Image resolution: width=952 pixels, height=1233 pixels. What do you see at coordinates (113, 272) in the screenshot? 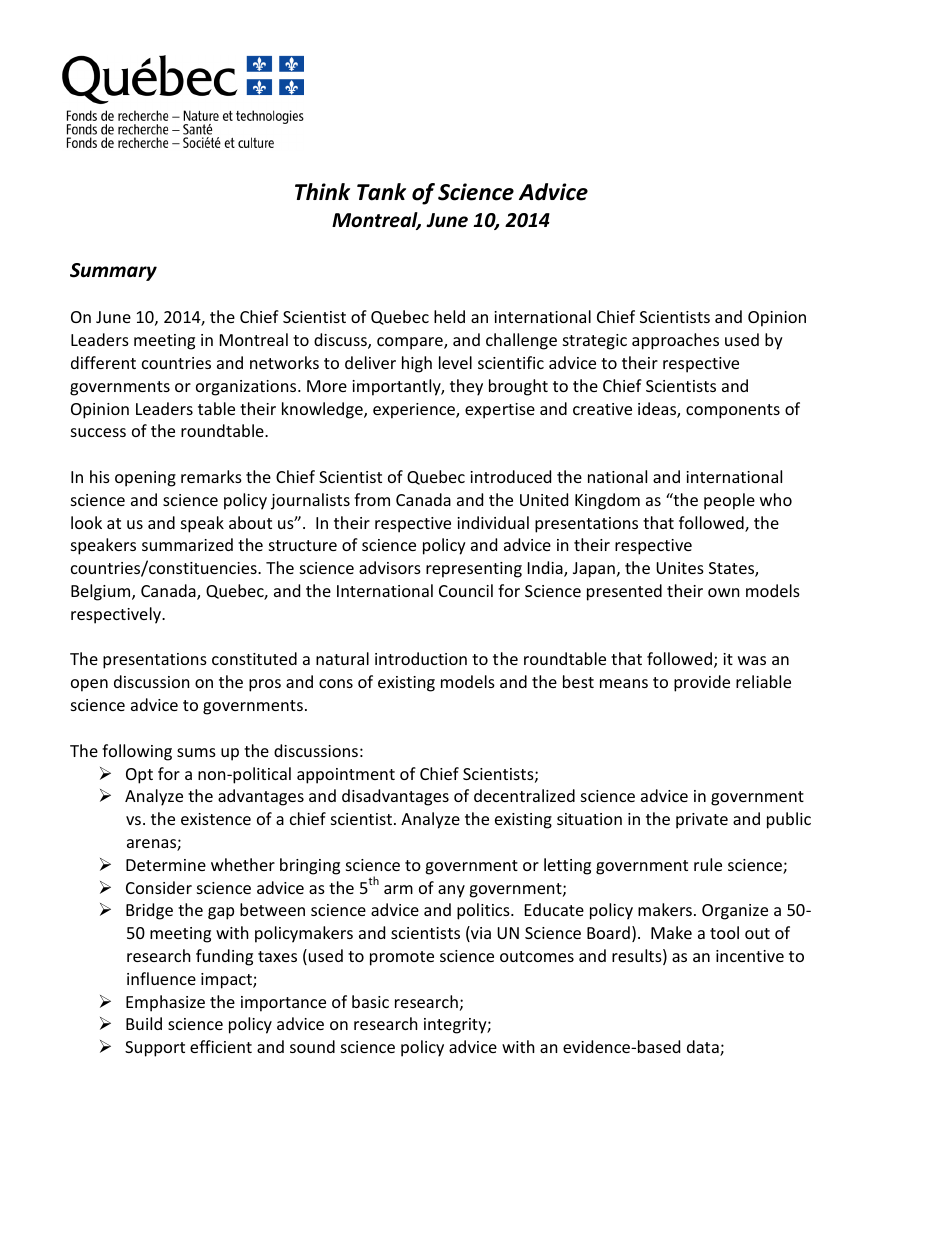
I see `Summary` at bounding box center [113, 272].
